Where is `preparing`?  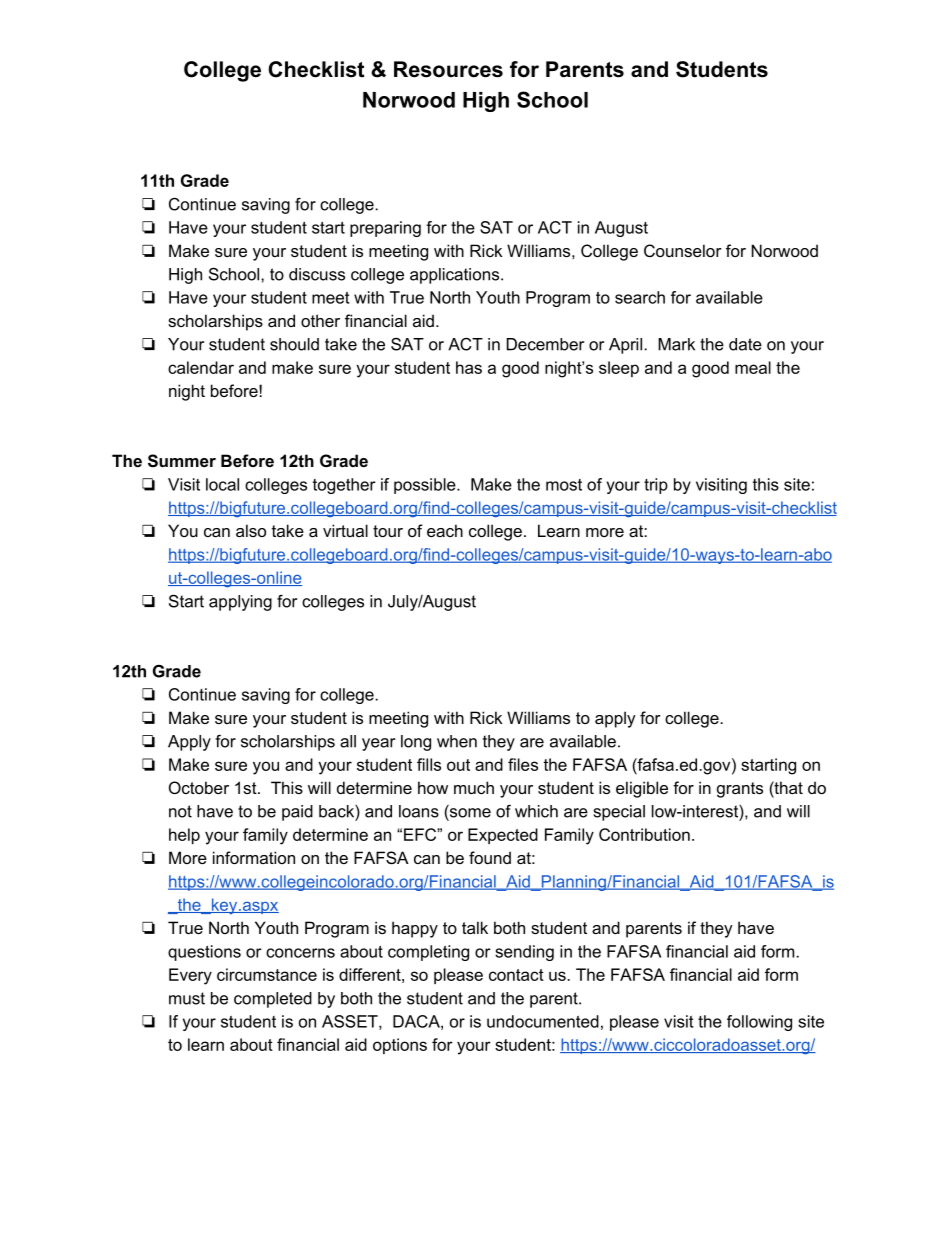 preparing is located at coordinates (385, 229).
